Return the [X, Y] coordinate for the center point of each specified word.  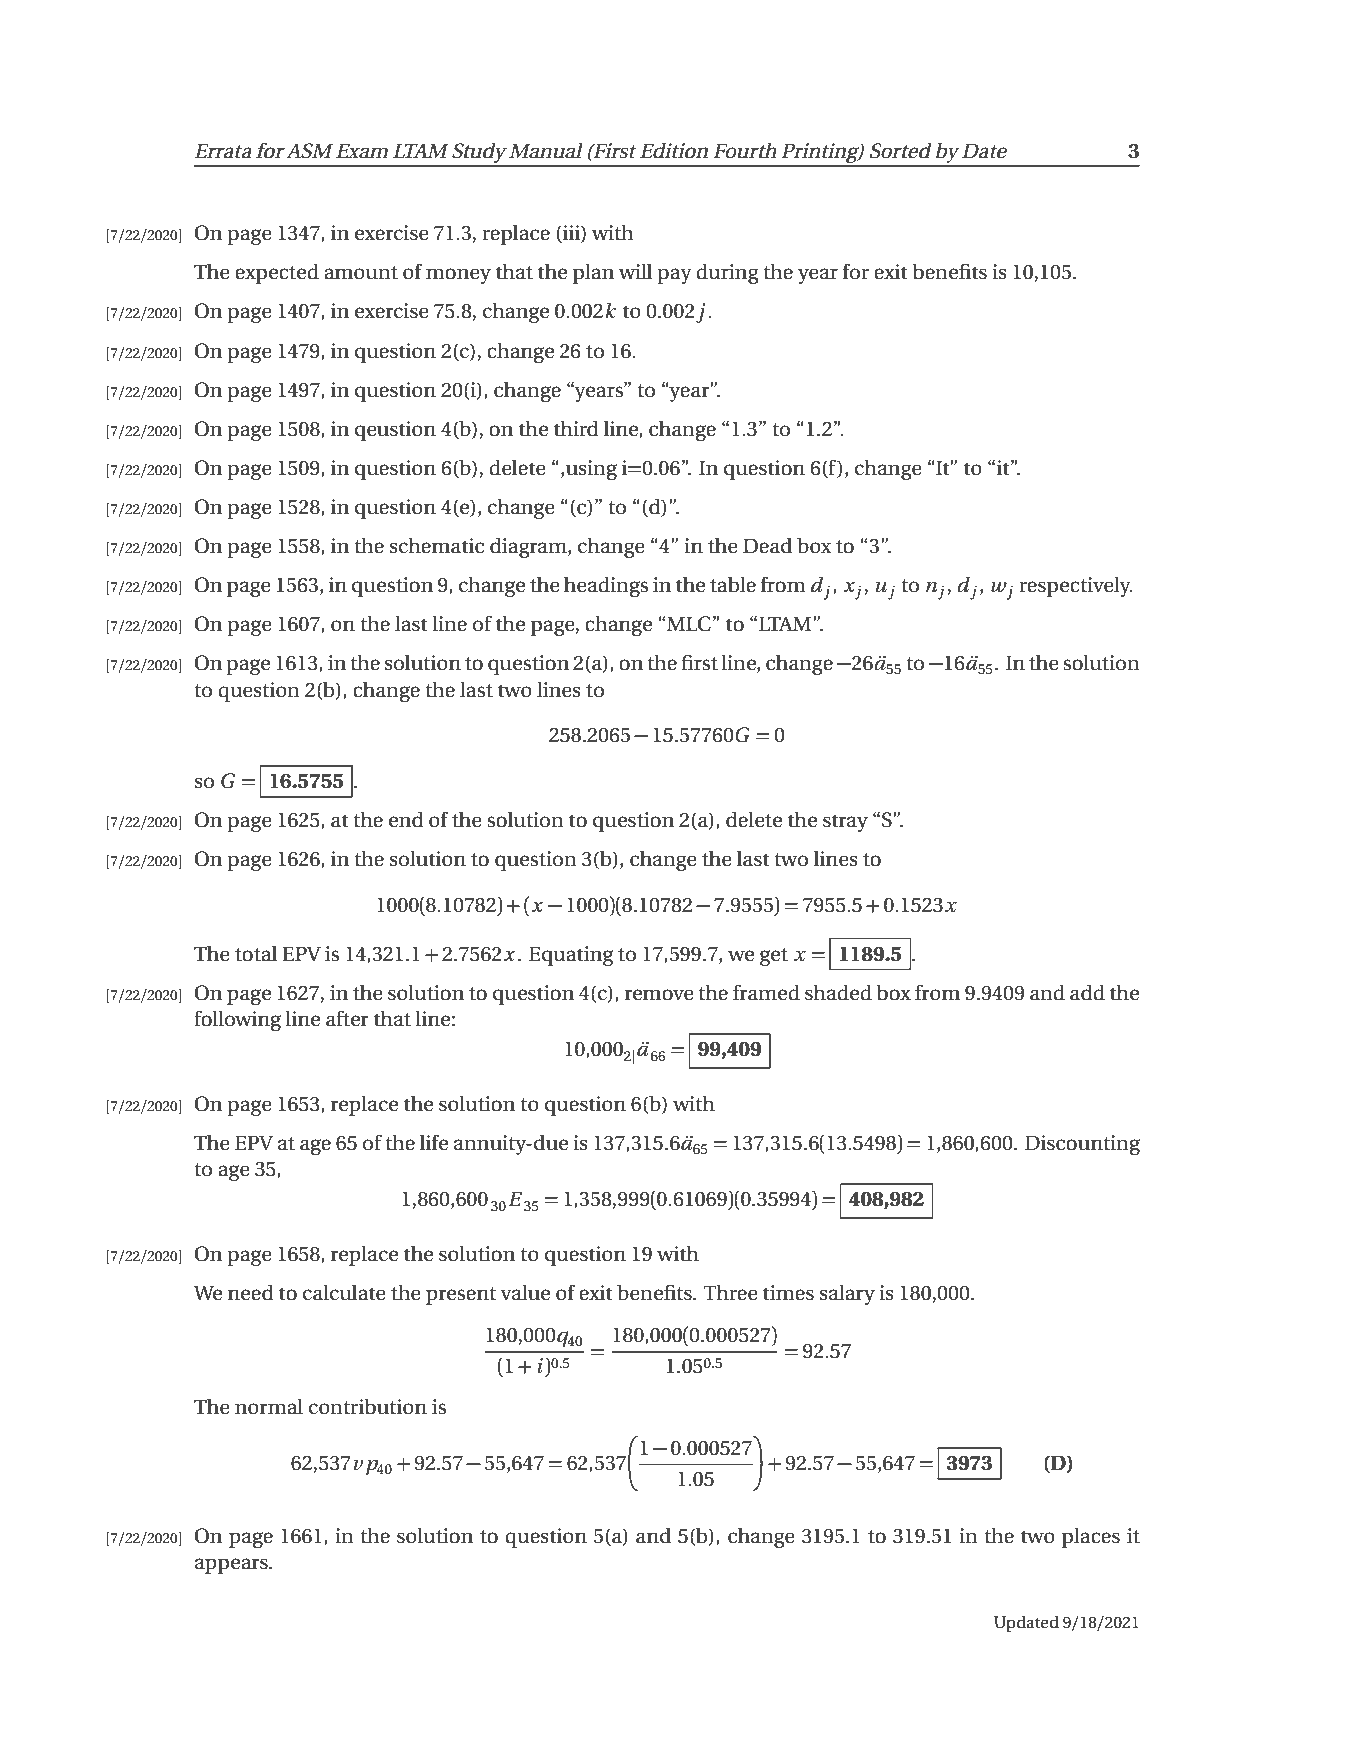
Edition [674, 150]
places [1091, 1537]
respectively [1076, 586]
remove [659, 995]
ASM [309, 151]
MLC [689, 624]
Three [731, 1292]
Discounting [1082, 1145]
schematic [437, 545]
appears [232, 1566]
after [347, 1018]
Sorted [901, 150]
